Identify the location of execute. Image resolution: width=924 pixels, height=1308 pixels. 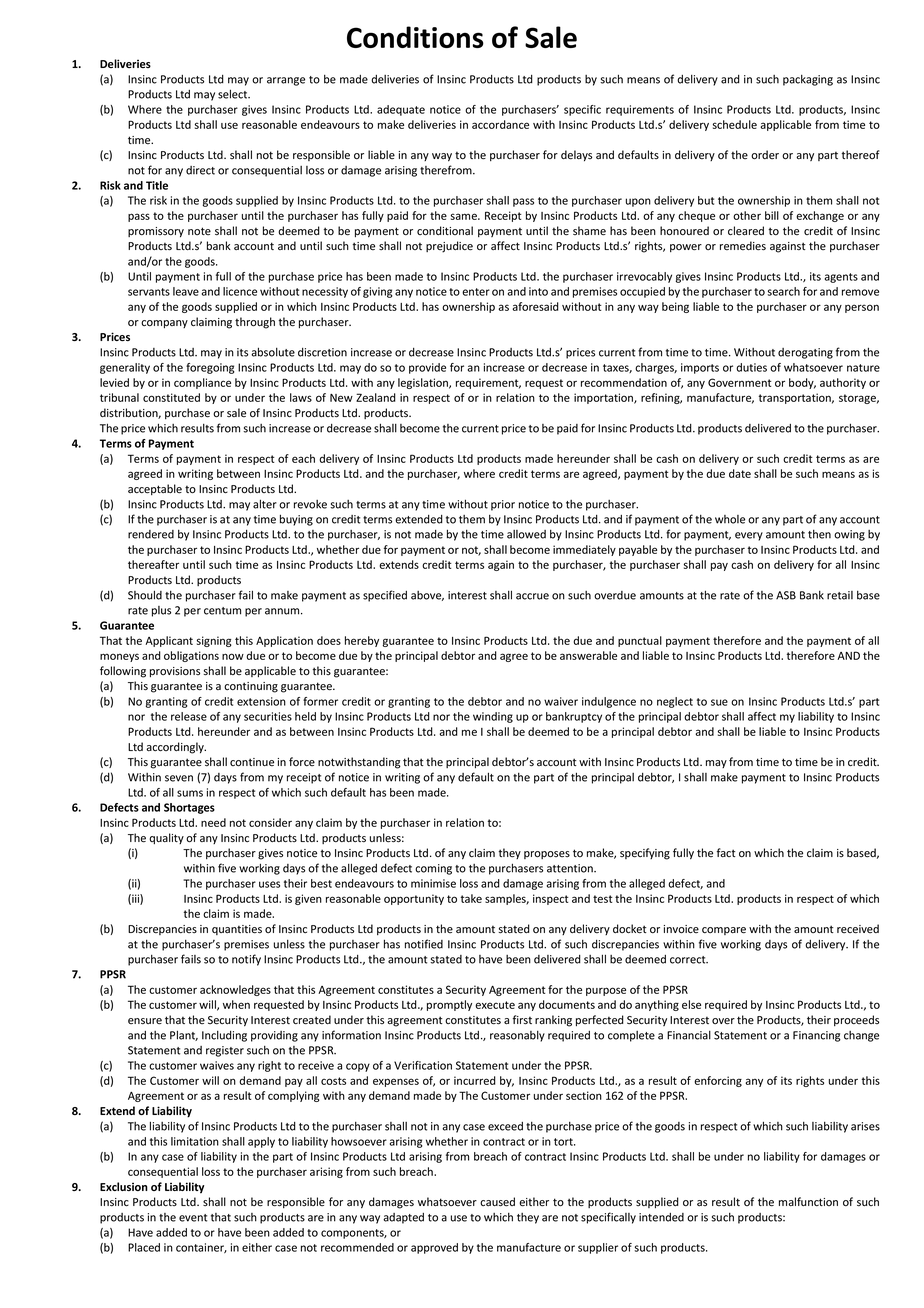
(495, 1005).
